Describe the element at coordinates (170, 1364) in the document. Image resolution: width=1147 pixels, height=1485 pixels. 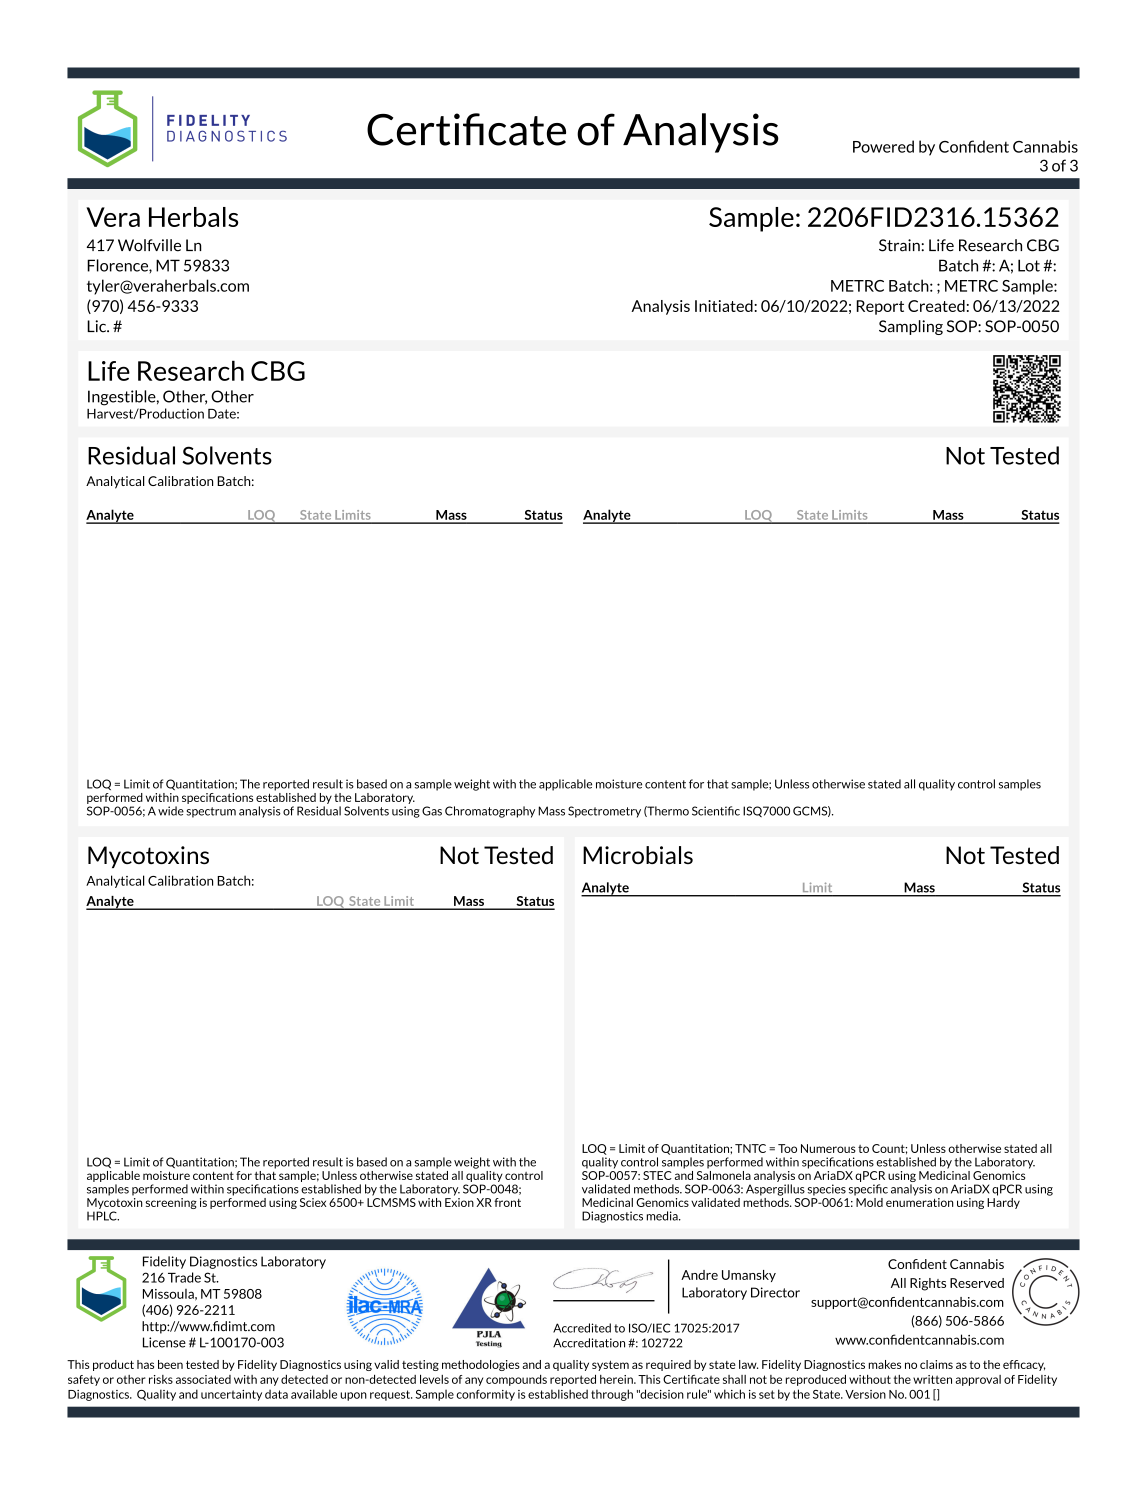
I see `been` at that location.
